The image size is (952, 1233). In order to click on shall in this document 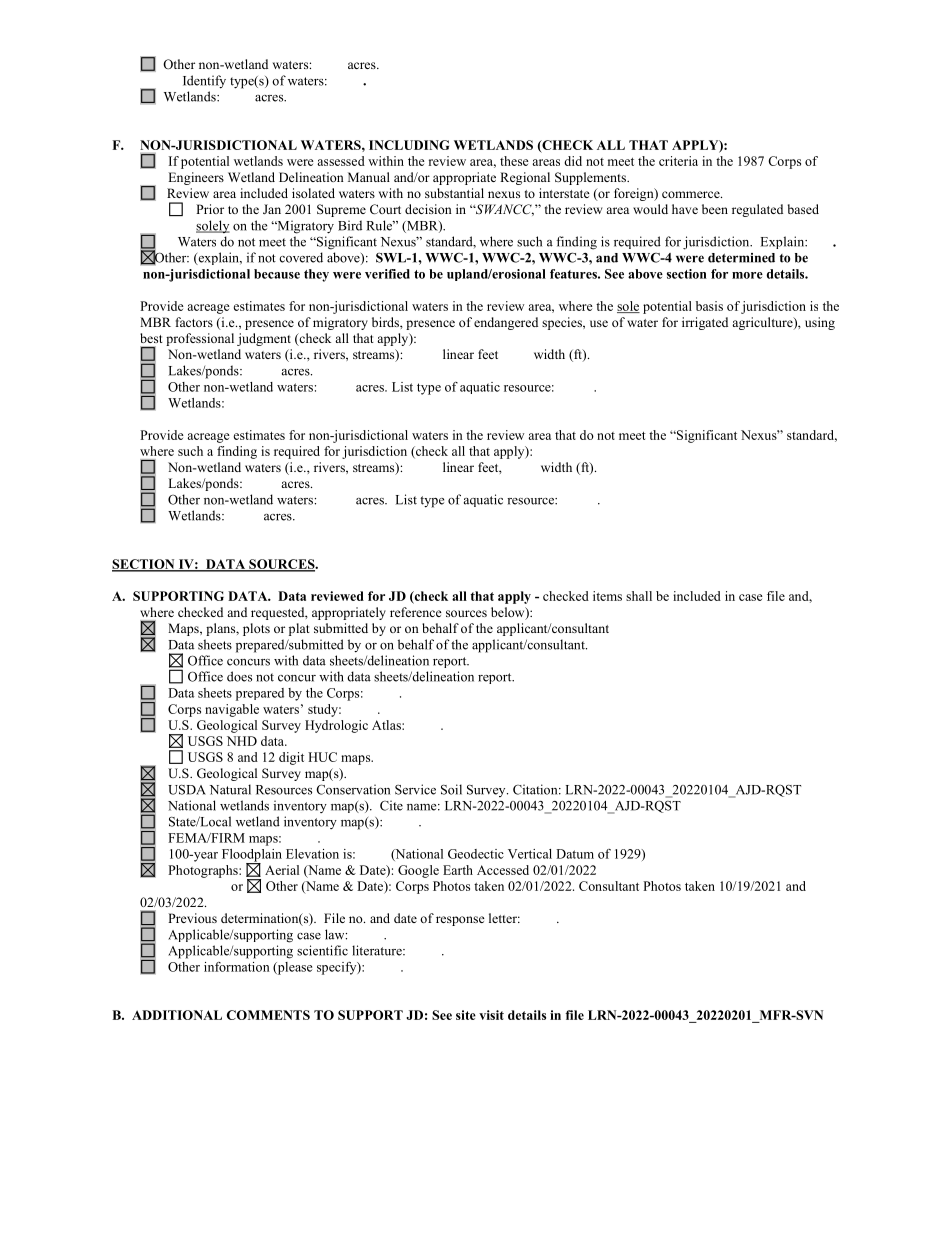, I will do `click(639, 596)`.
